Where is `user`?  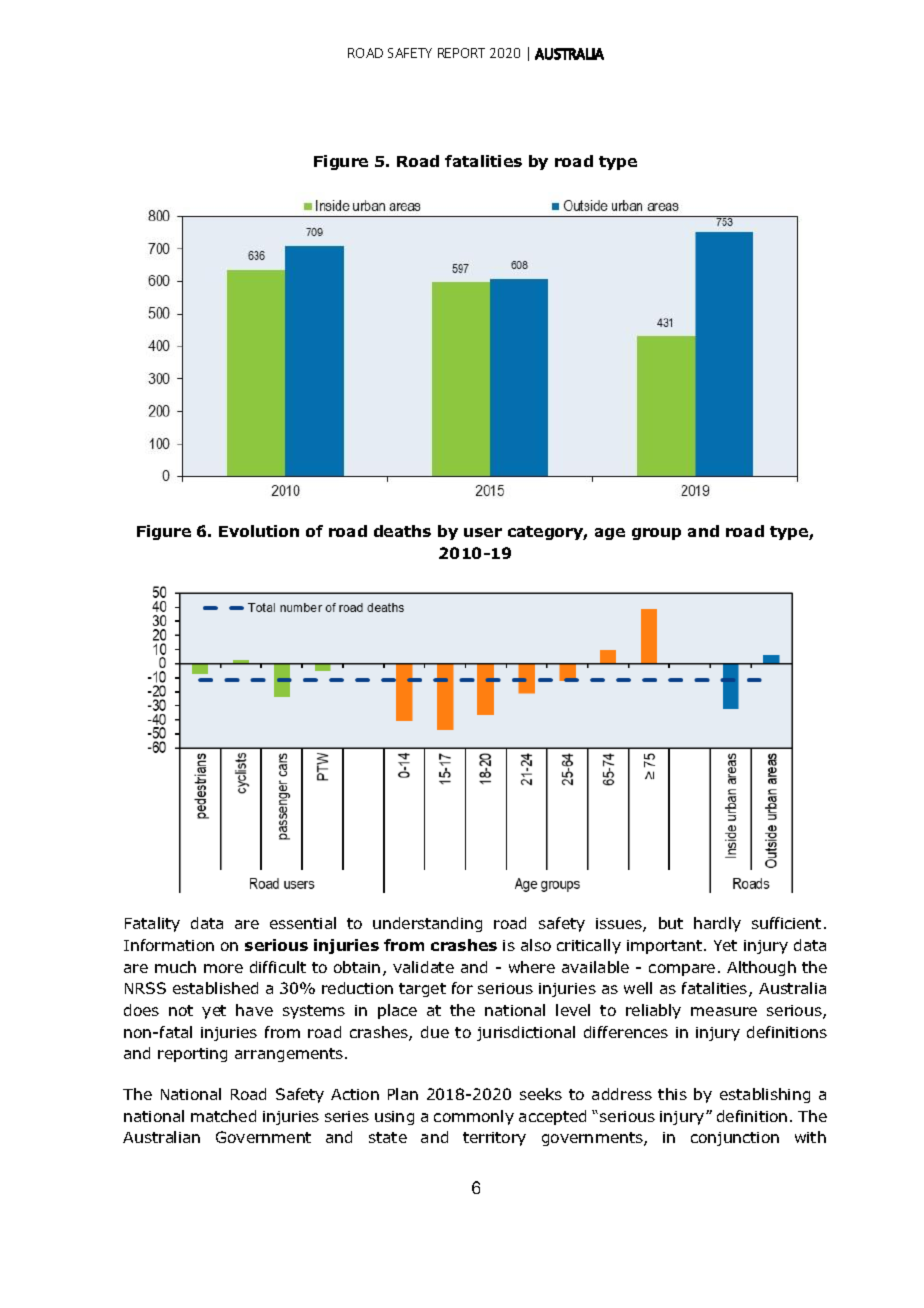
user is located at coordinates (483, 532).
